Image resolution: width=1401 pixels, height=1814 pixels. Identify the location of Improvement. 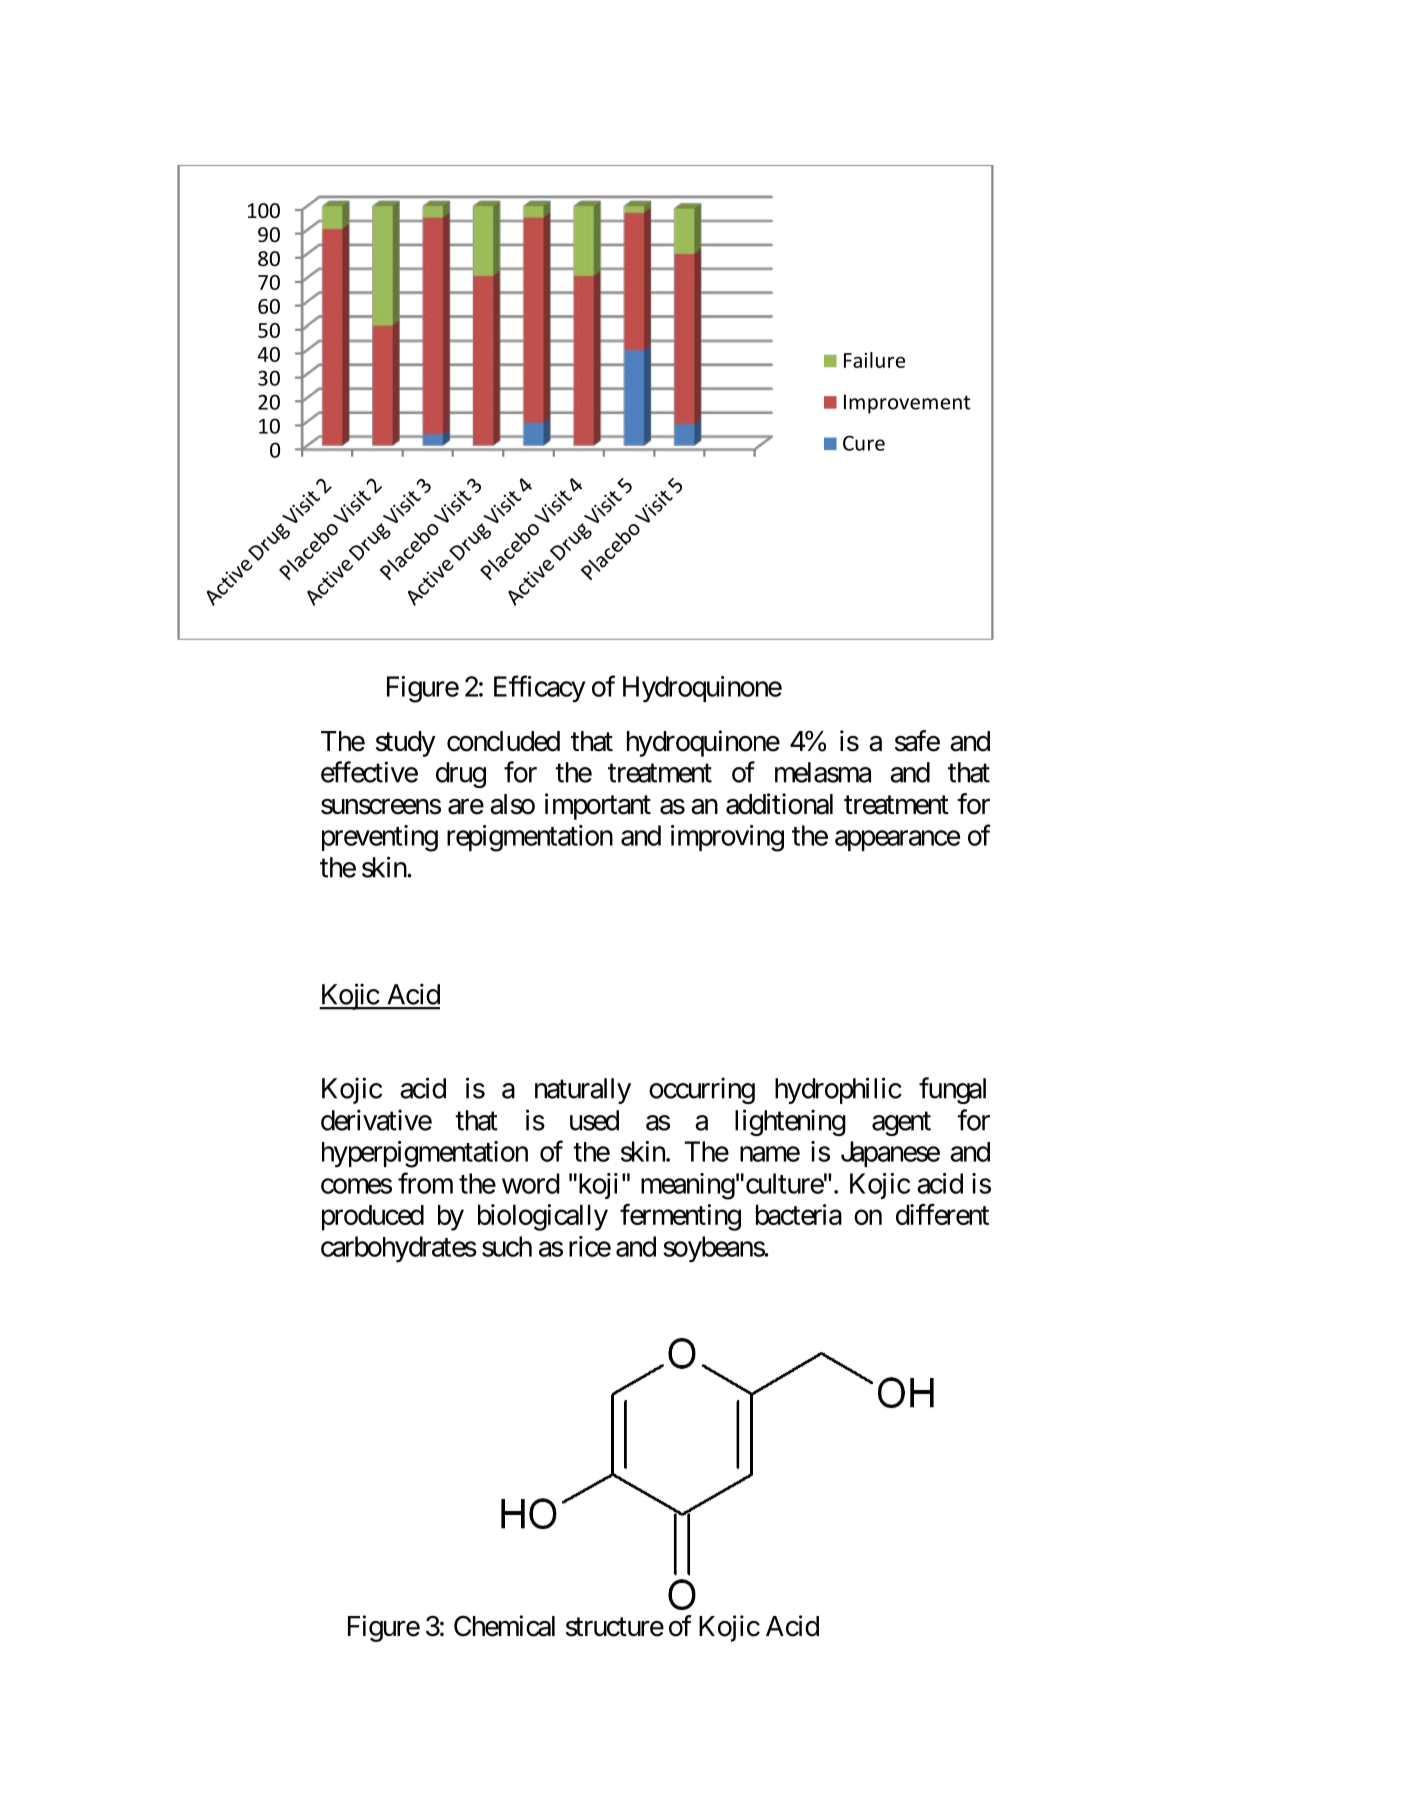
(907, 404).
